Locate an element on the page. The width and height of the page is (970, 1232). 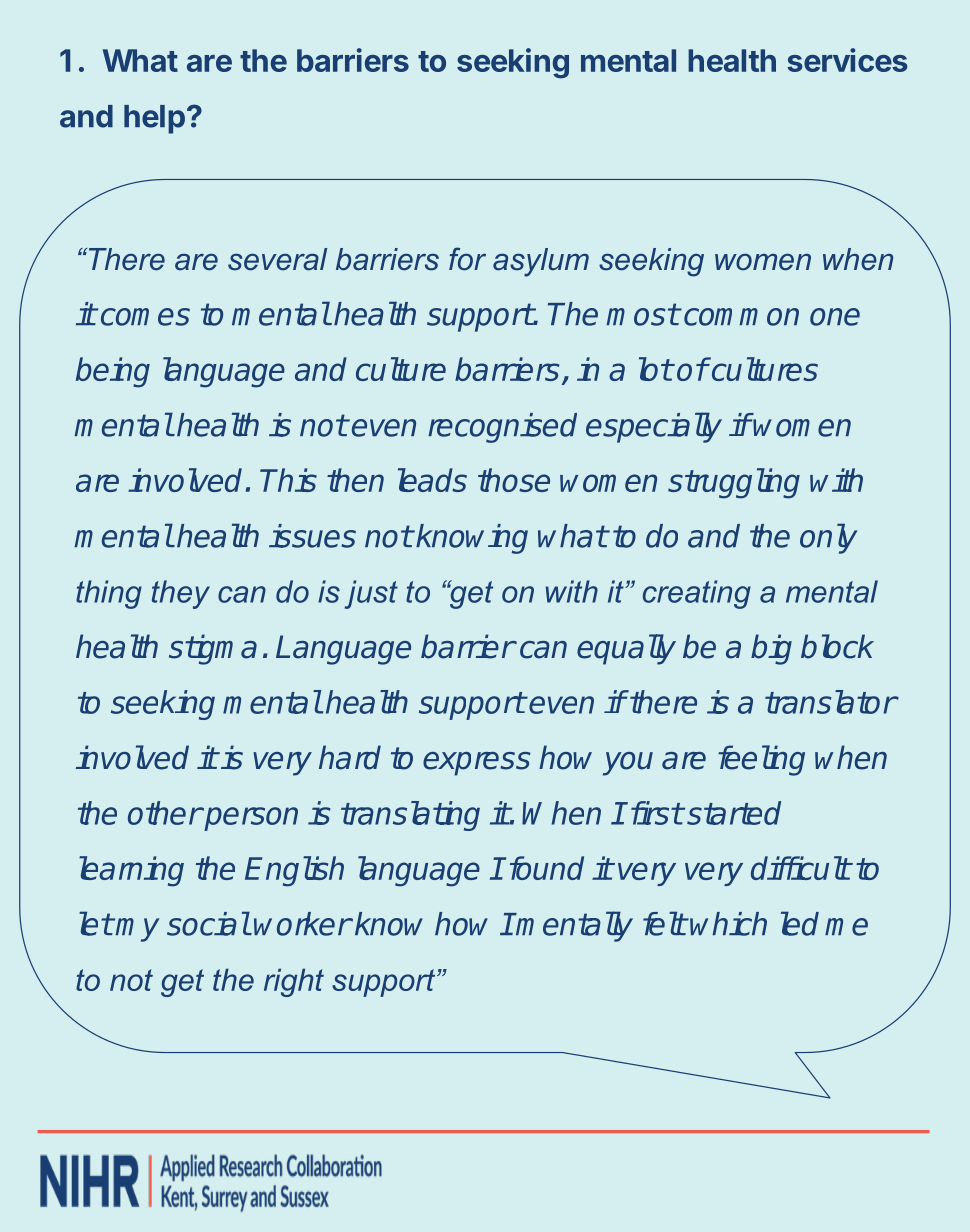
led is located at coordinates (800, 923).
